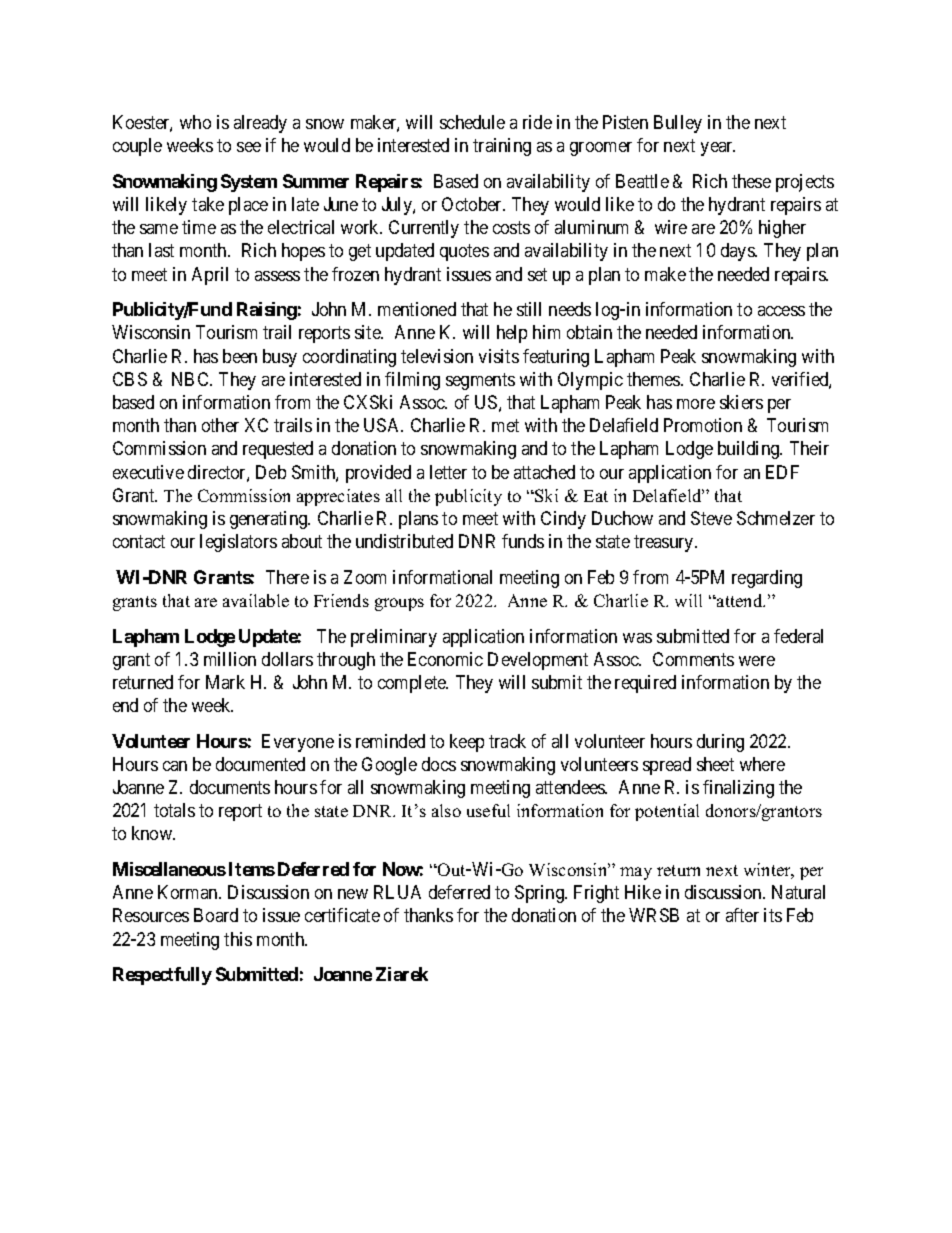  What do you see at coordinates (249, 147) in the image?
I see `see` at bounding box center [249, 147].
